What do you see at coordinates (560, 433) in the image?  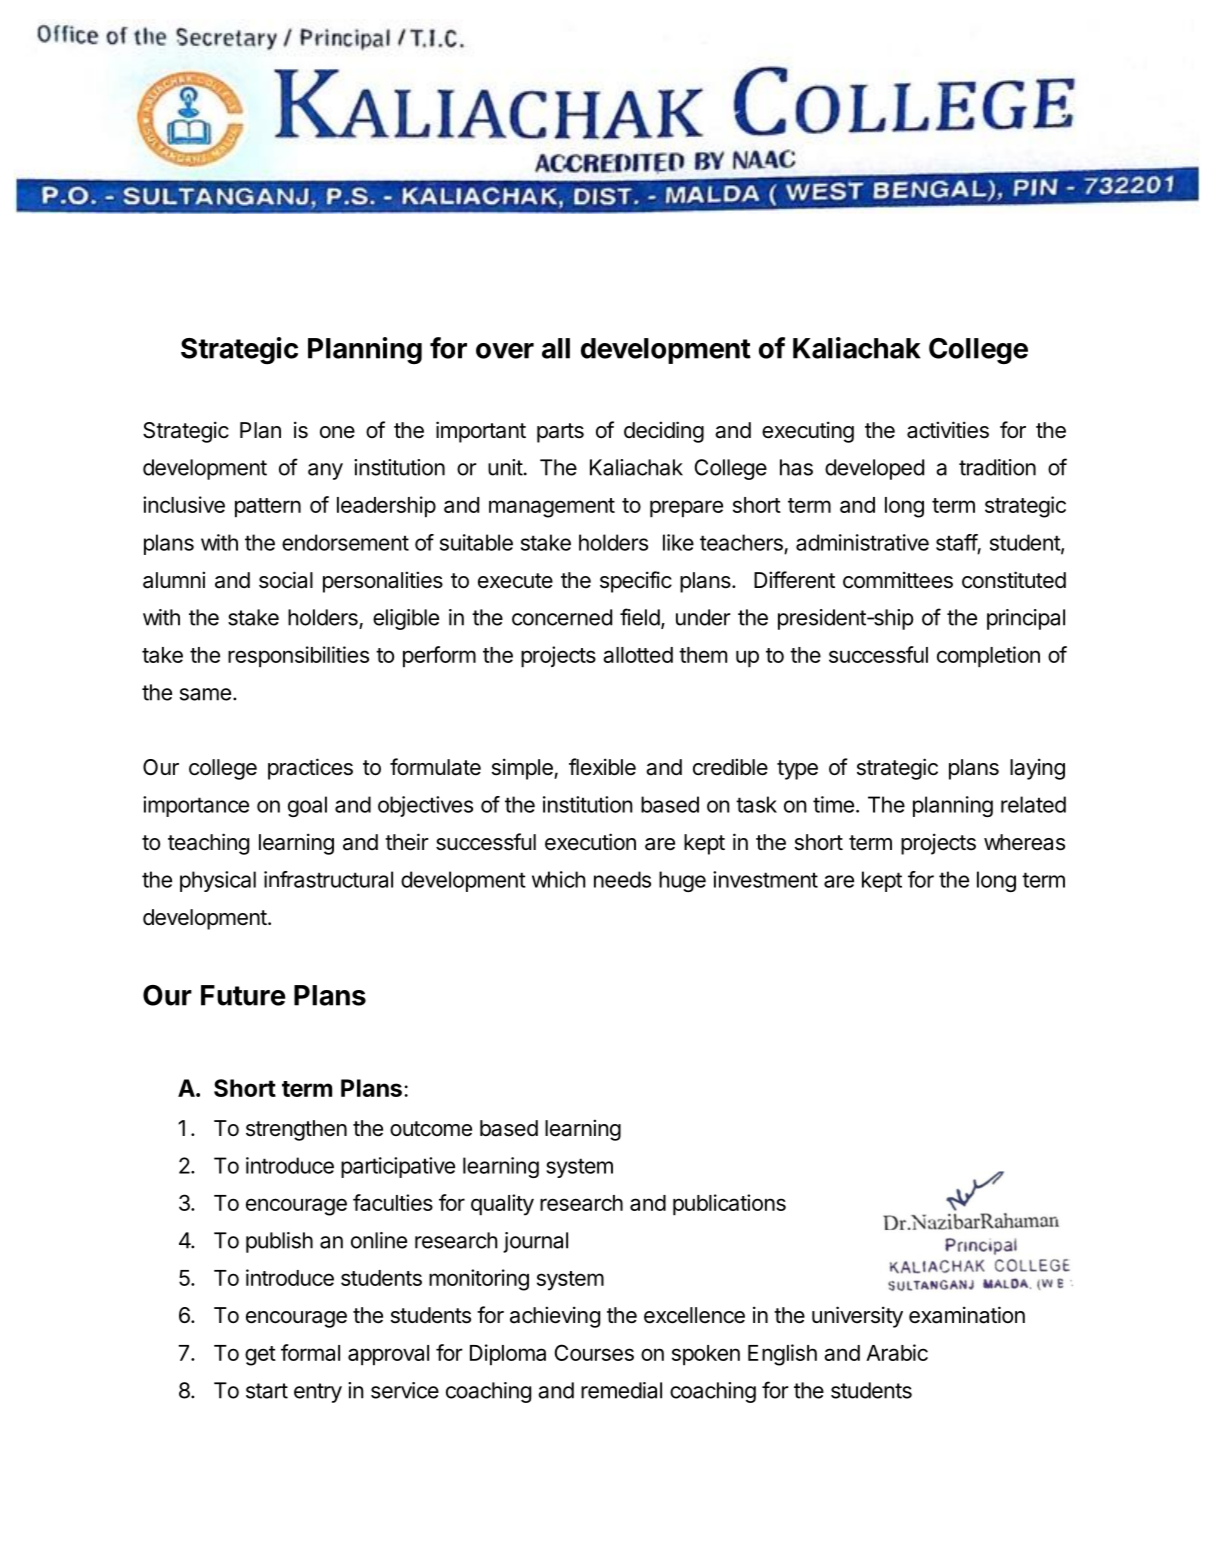 I see `parts` at bounding box center [560, 433].
